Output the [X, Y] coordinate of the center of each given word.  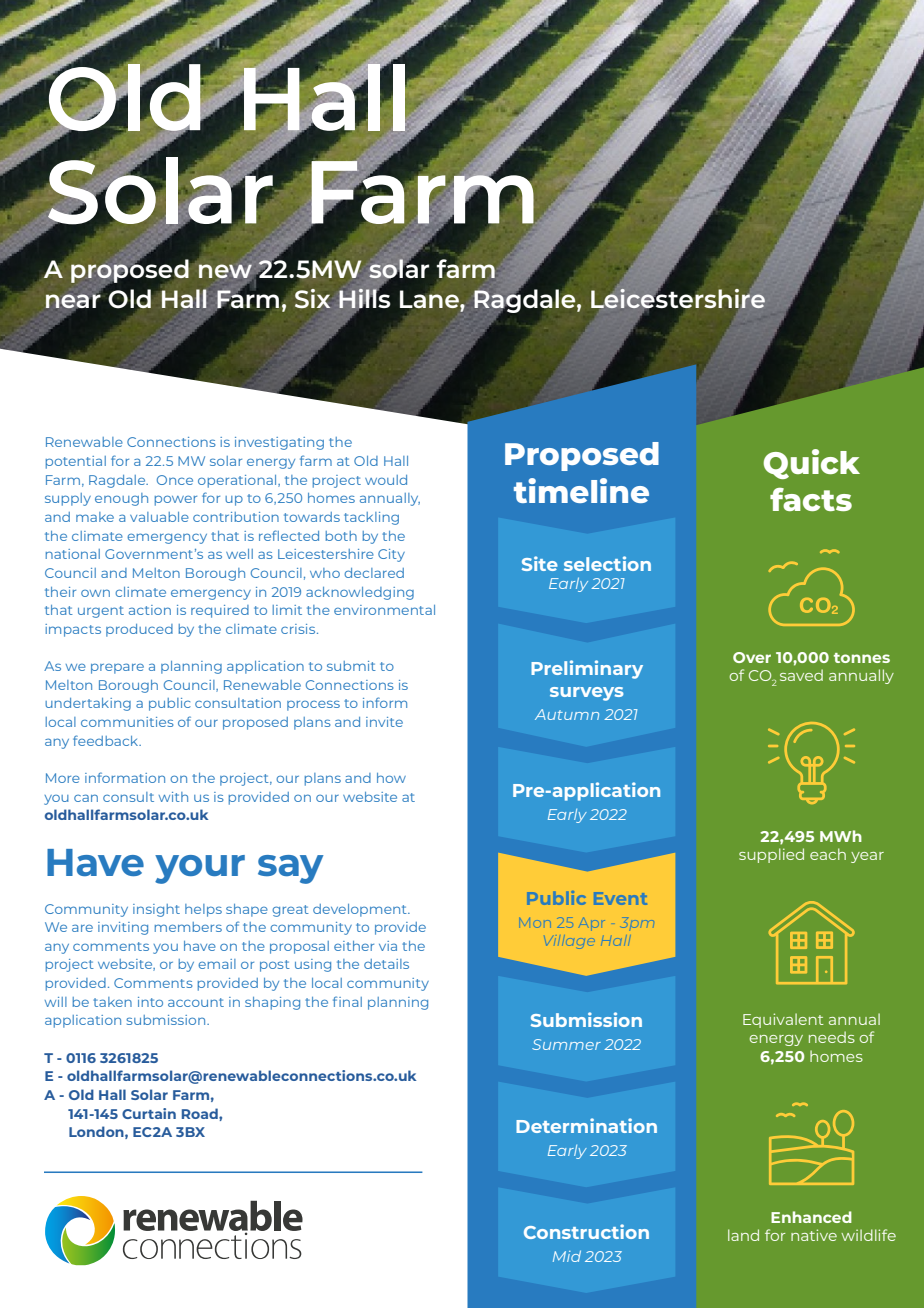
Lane [429, 299]
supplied [771, 855]
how [391, 778]
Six [313, 298]
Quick [811, 464]
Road [201, 1113]
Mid [567, 1256]
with [173, 797]
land [743, 1235]
